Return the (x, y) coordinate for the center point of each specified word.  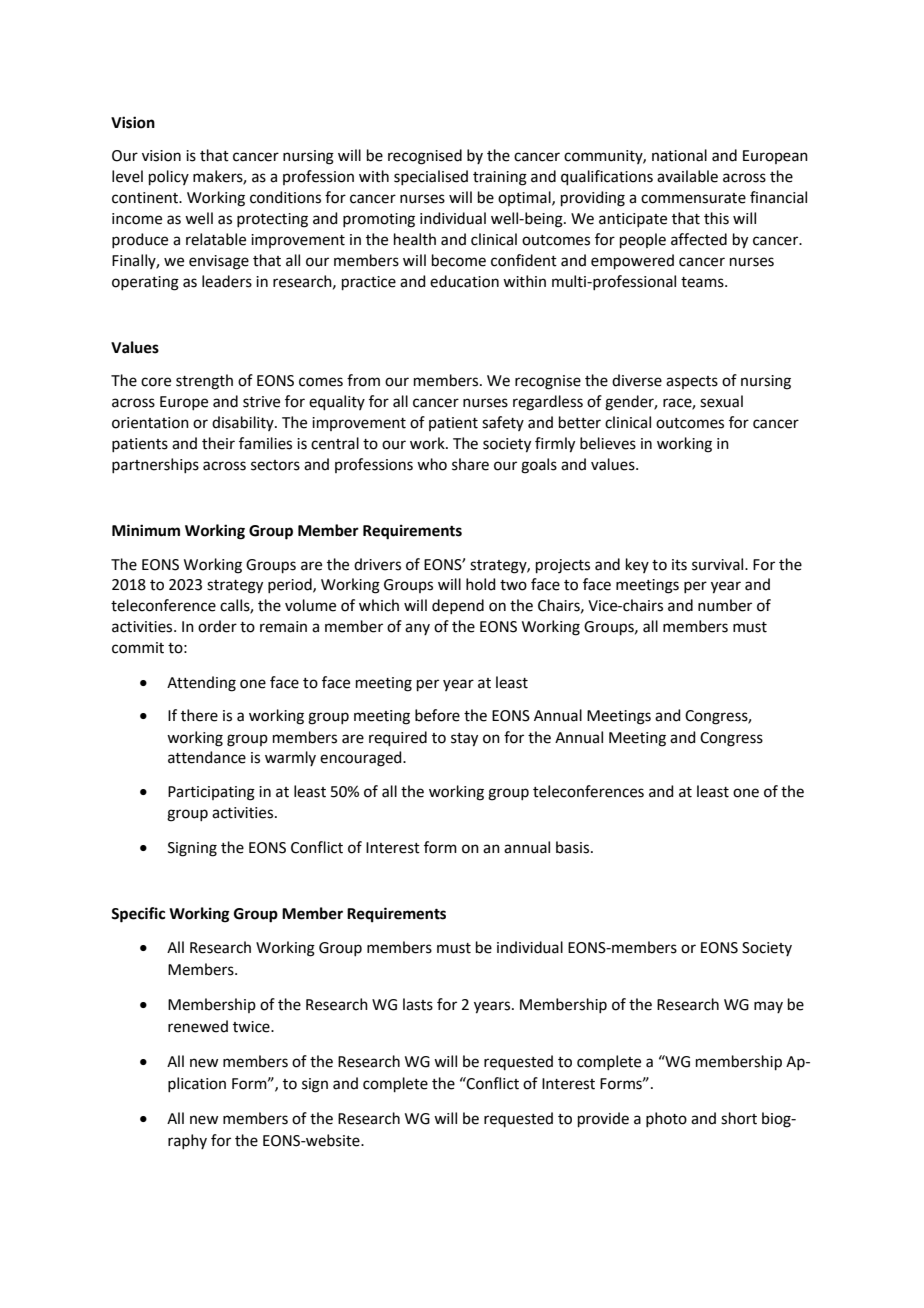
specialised (431, 177)
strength (204, 382)
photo (666, 1119)
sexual (721, 401)
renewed (198, 1026)
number (725, 605)
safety (503, 423)
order (217, 626)
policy (169, 177)
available (687, 176)
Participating (211, 793)
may (768, 1007)
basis (574, 847)
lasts (418, 1004)
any (417, 629)
